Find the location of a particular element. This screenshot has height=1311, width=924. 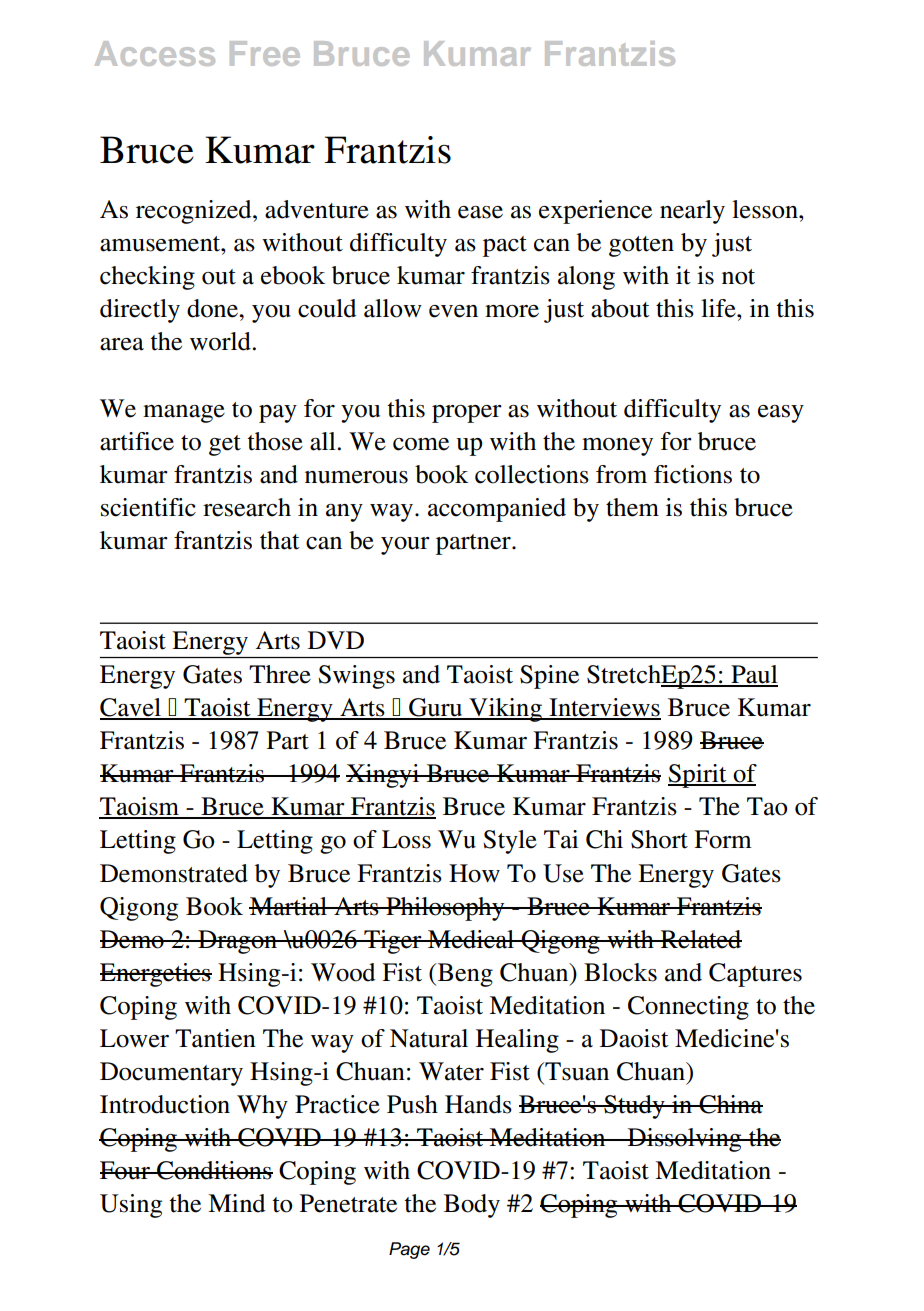

Guru is located at coordinates (436, 708).
